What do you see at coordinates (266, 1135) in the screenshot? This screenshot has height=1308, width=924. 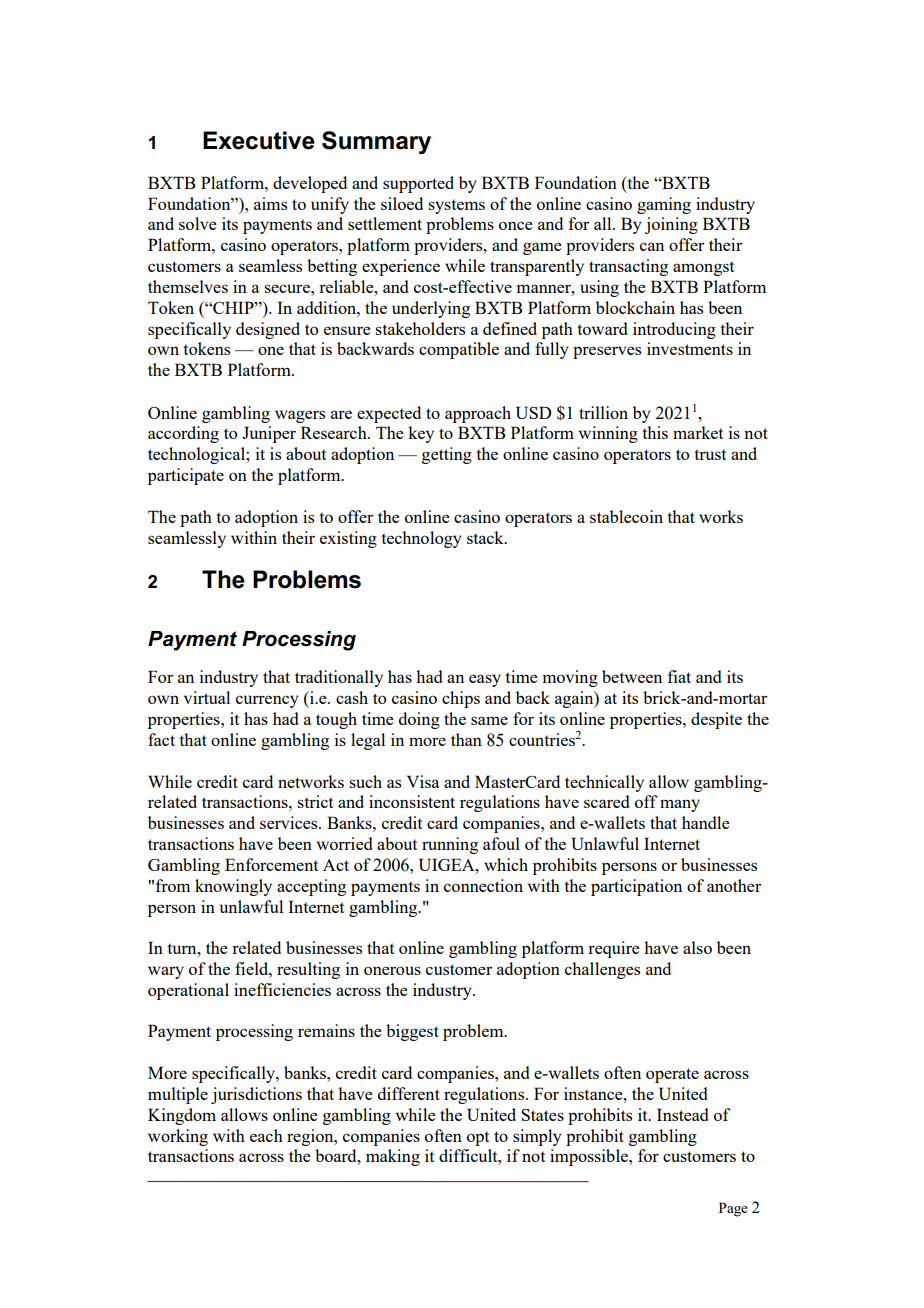 I see `each` at bounding box center [266, 1135].
